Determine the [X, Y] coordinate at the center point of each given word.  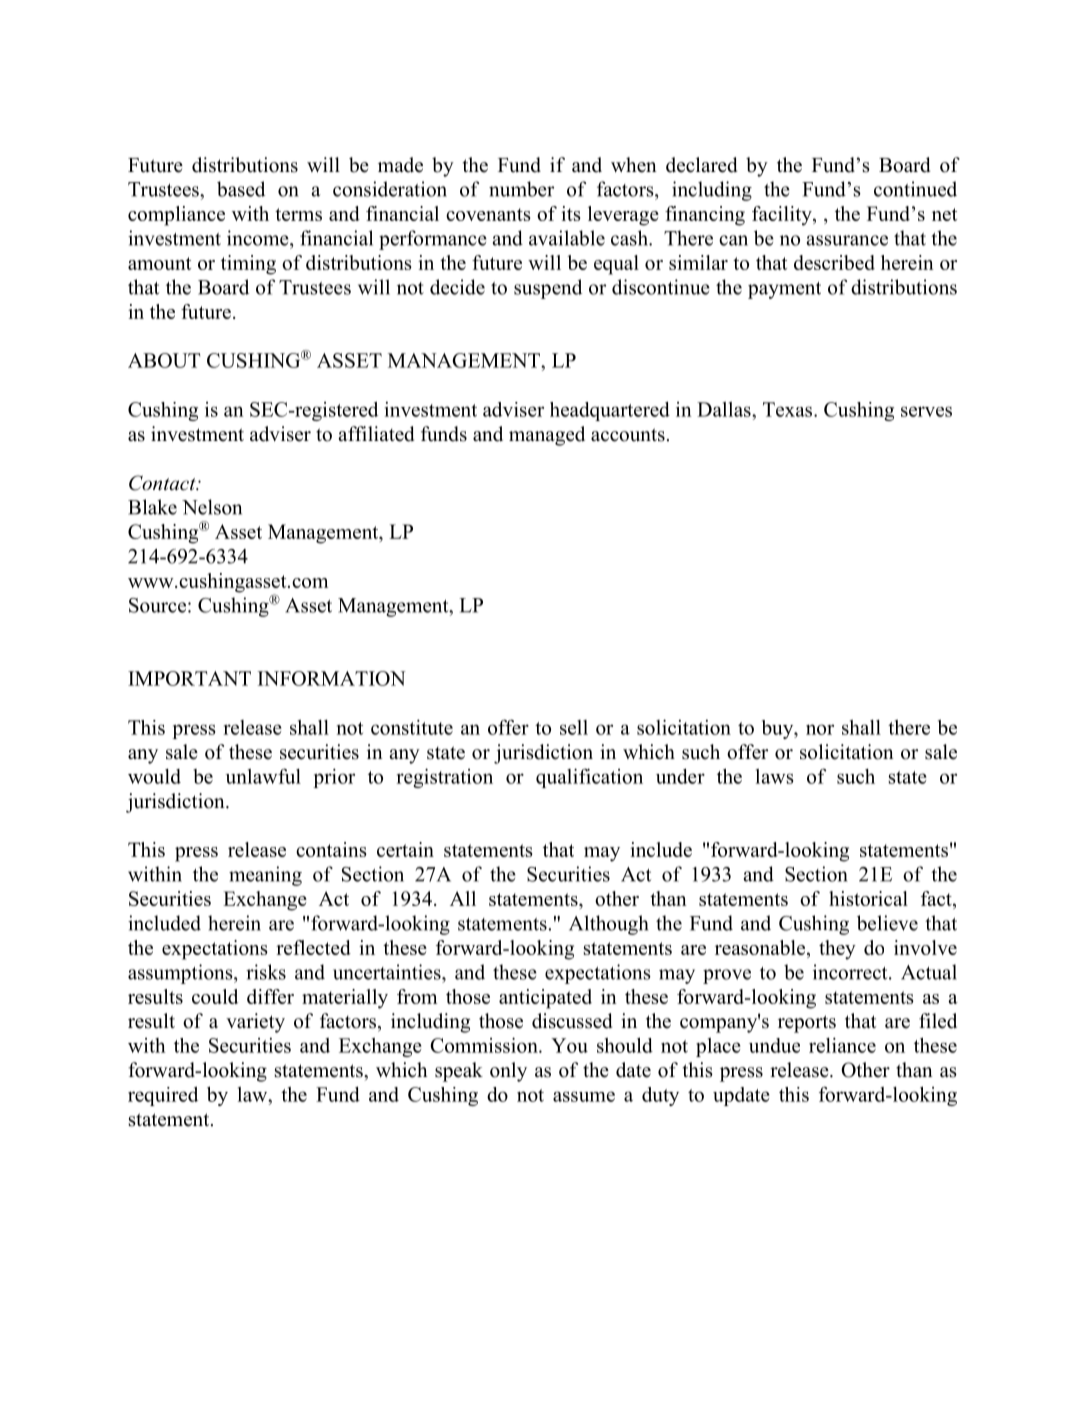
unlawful [263, 776]
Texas [789, 409]
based [241, 189]
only [508, 1072]
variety [255, 1023]
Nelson [212, 507]
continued [915, 189]
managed [547, 436]
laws [775, 776]
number [521, 189]
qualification [589, 778]
